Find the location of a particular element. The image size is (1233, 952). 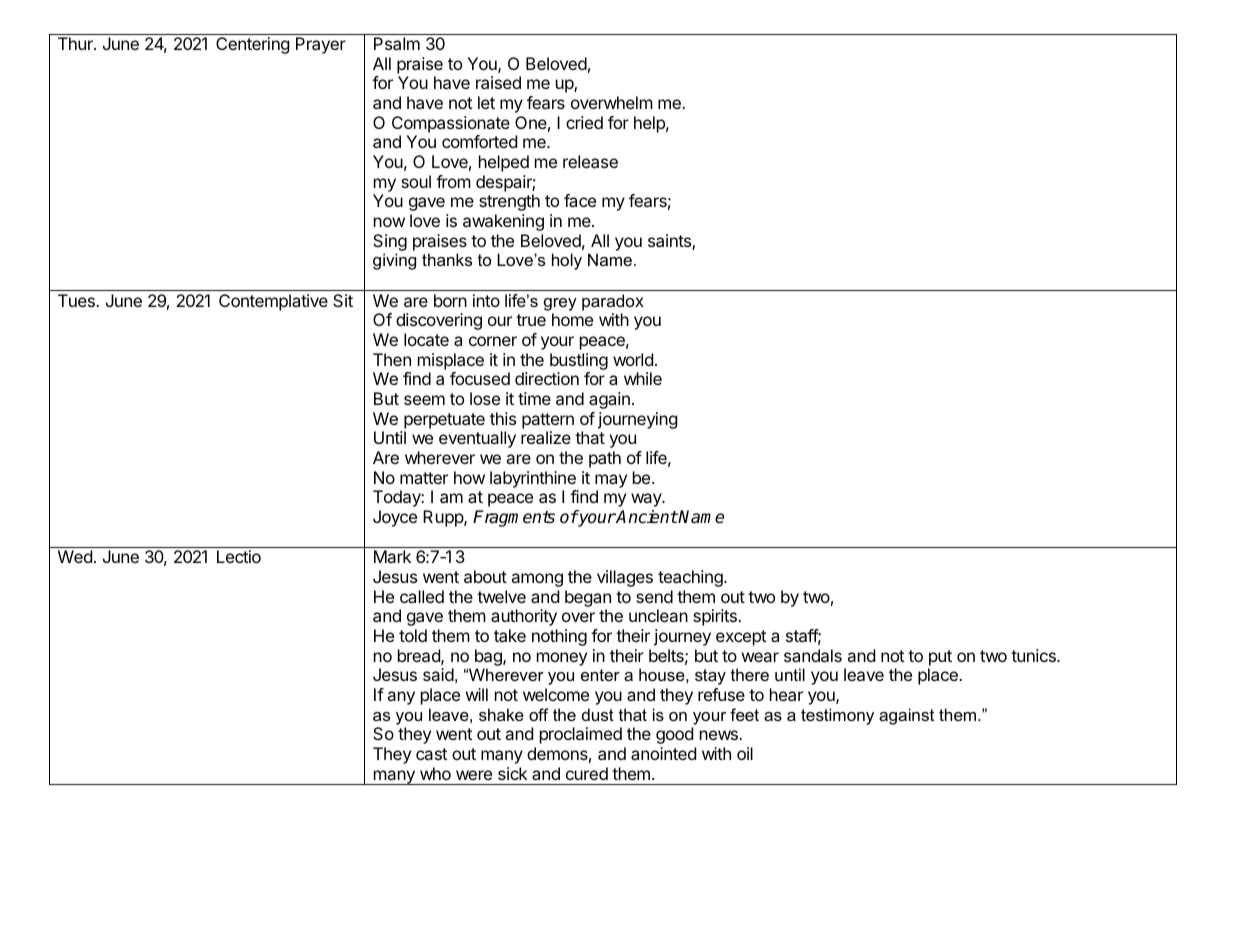

cried is located at coordinates (584, 122).
